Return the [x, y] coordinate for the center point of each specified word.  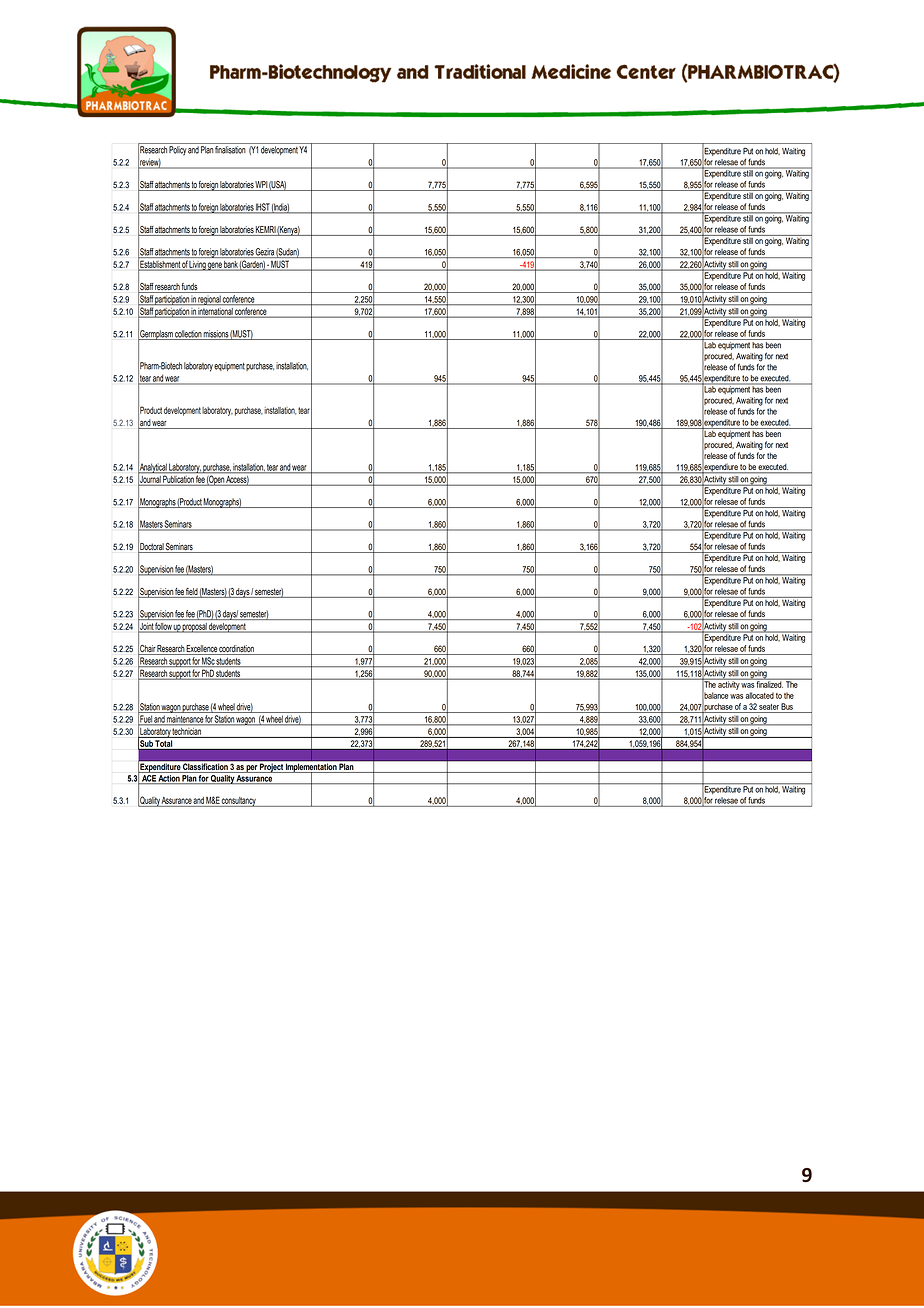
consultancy [239, 802]
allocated [759, 695]
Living [197, 266]
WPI [261, 186]
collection [188, 335]
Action [169, 779]
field [192, 591]
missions [216, 335]
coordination [237, 650]
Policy [177, 151]
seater [769, 707]
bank [231, 264]
